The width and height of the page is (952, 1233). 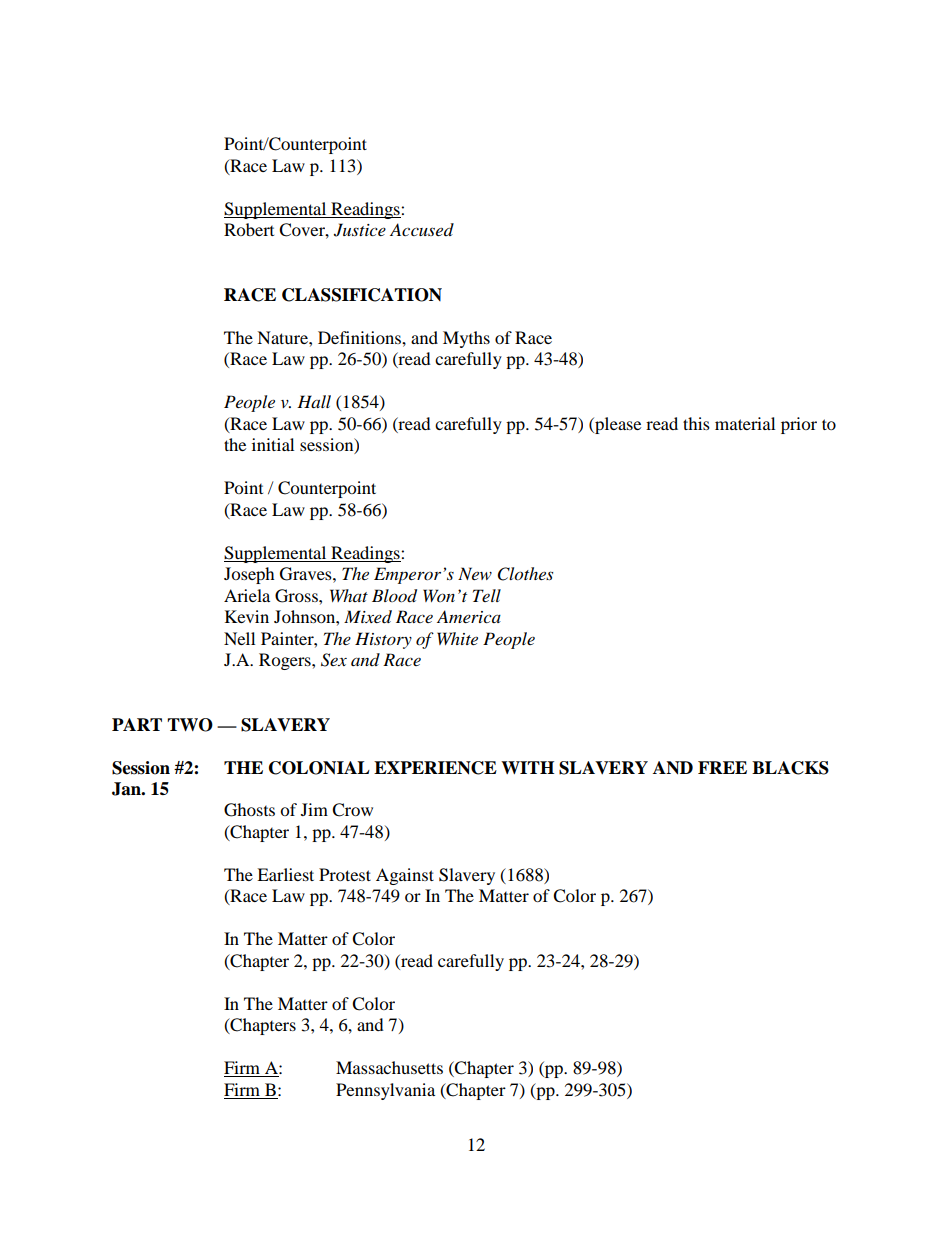 What do you see at coordinates (249, 229) in the page?
I see `Robert` at bounding box center [249, 229].
